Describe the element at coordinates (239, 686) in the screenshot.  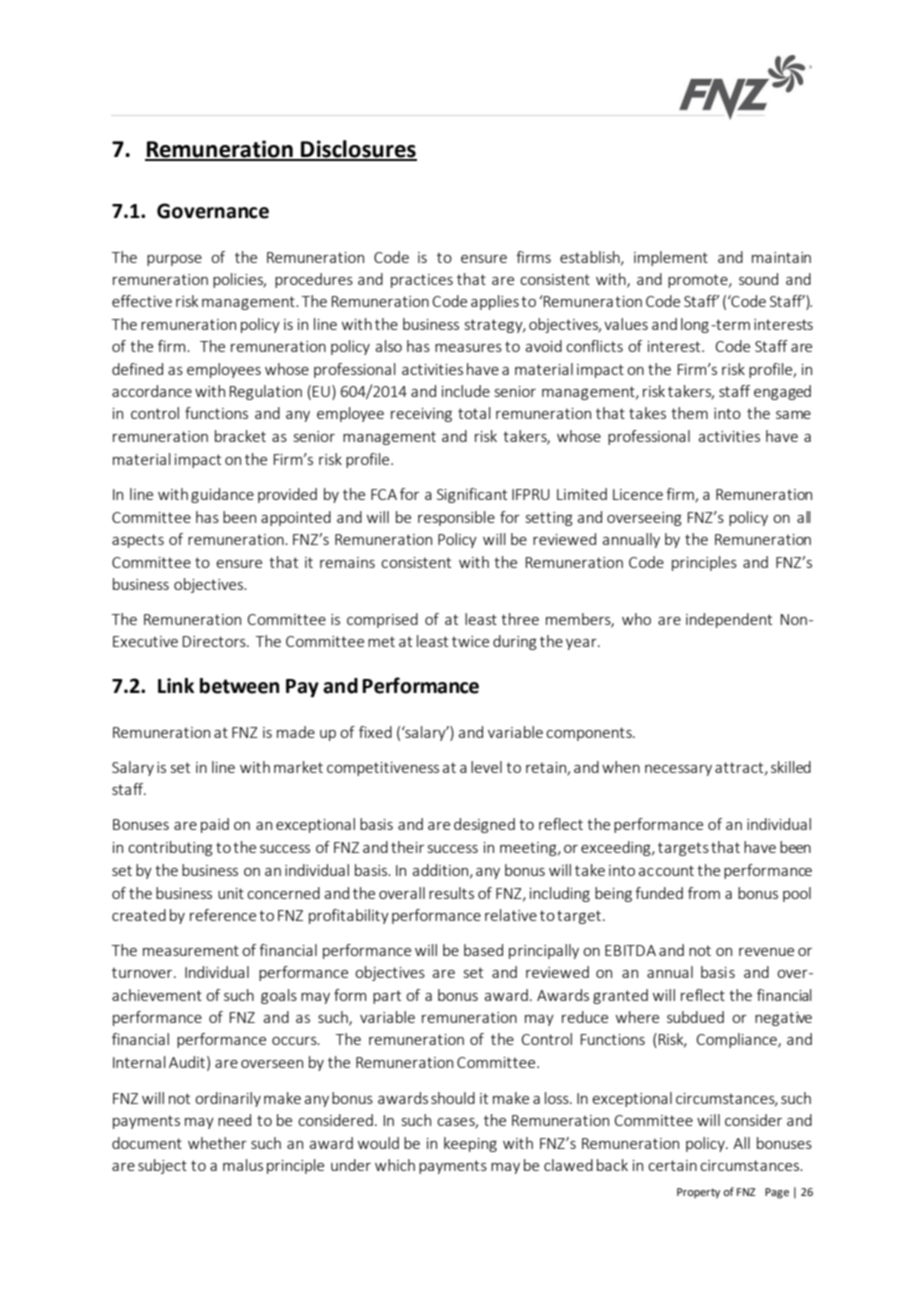
I see `between` at that location.
